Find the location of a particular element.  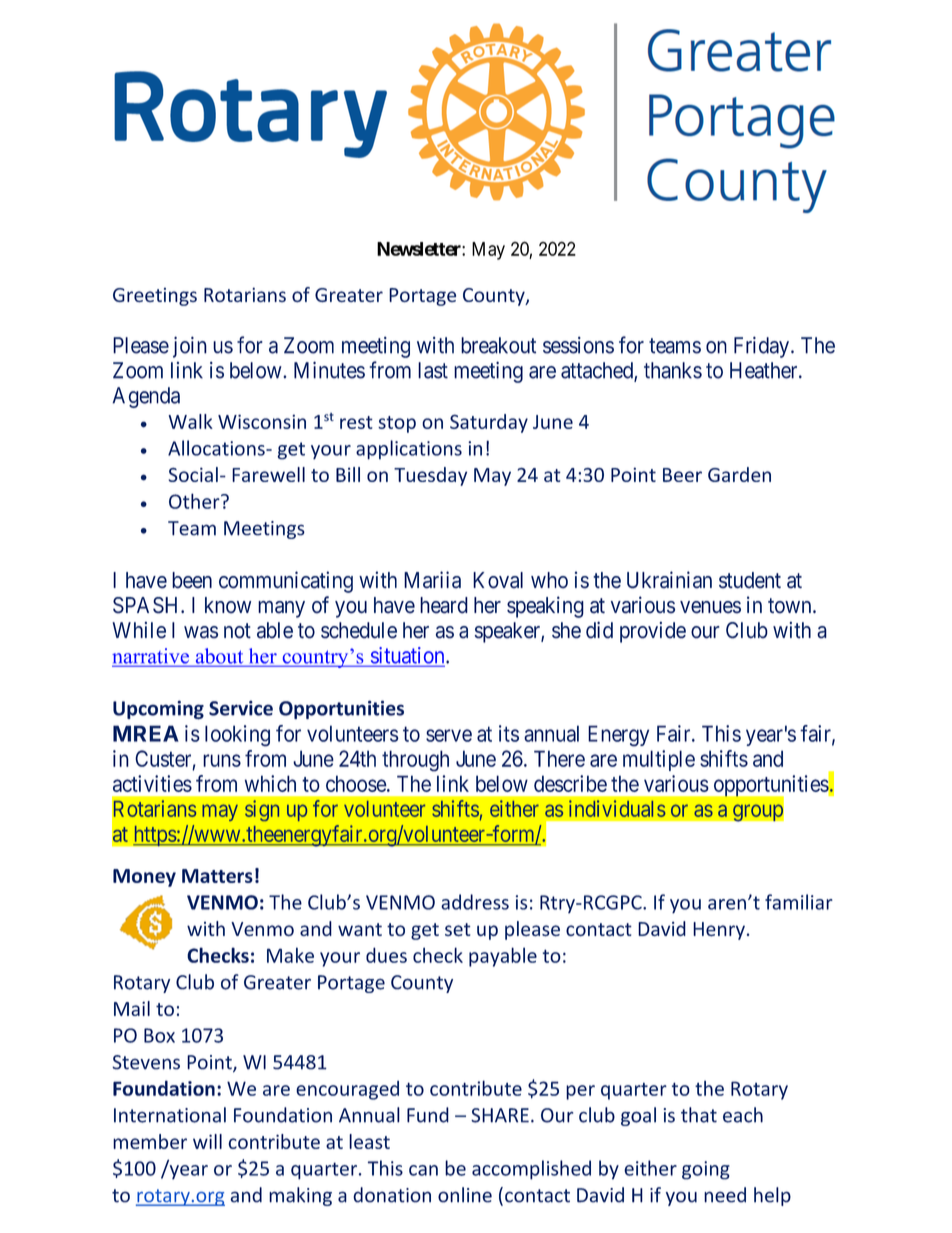

know is located at coordinates (228, 605).
